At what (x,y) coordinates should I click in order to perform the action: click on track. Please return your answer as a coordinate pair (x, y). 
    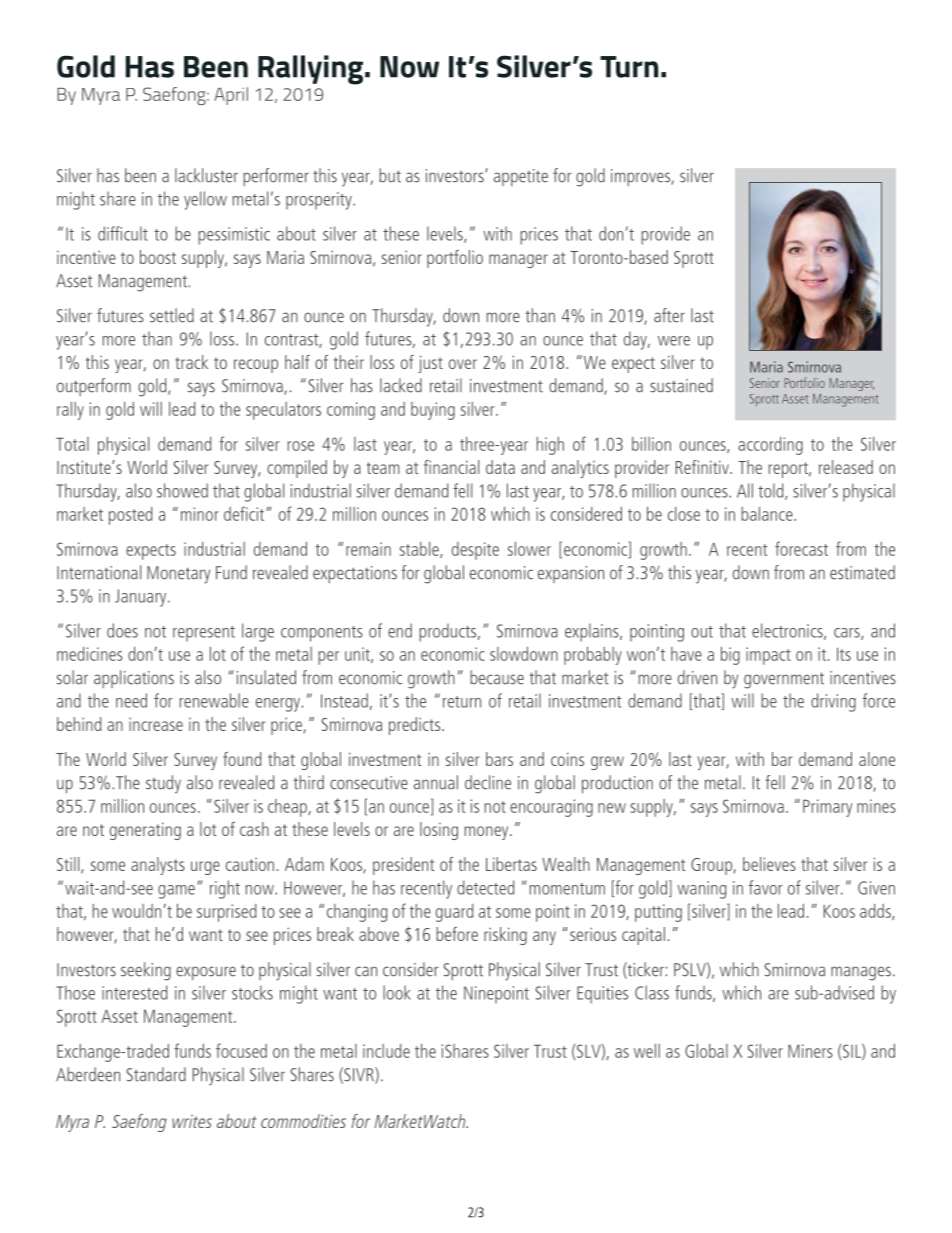
    Looking at the image, I should click on (191, 362).
